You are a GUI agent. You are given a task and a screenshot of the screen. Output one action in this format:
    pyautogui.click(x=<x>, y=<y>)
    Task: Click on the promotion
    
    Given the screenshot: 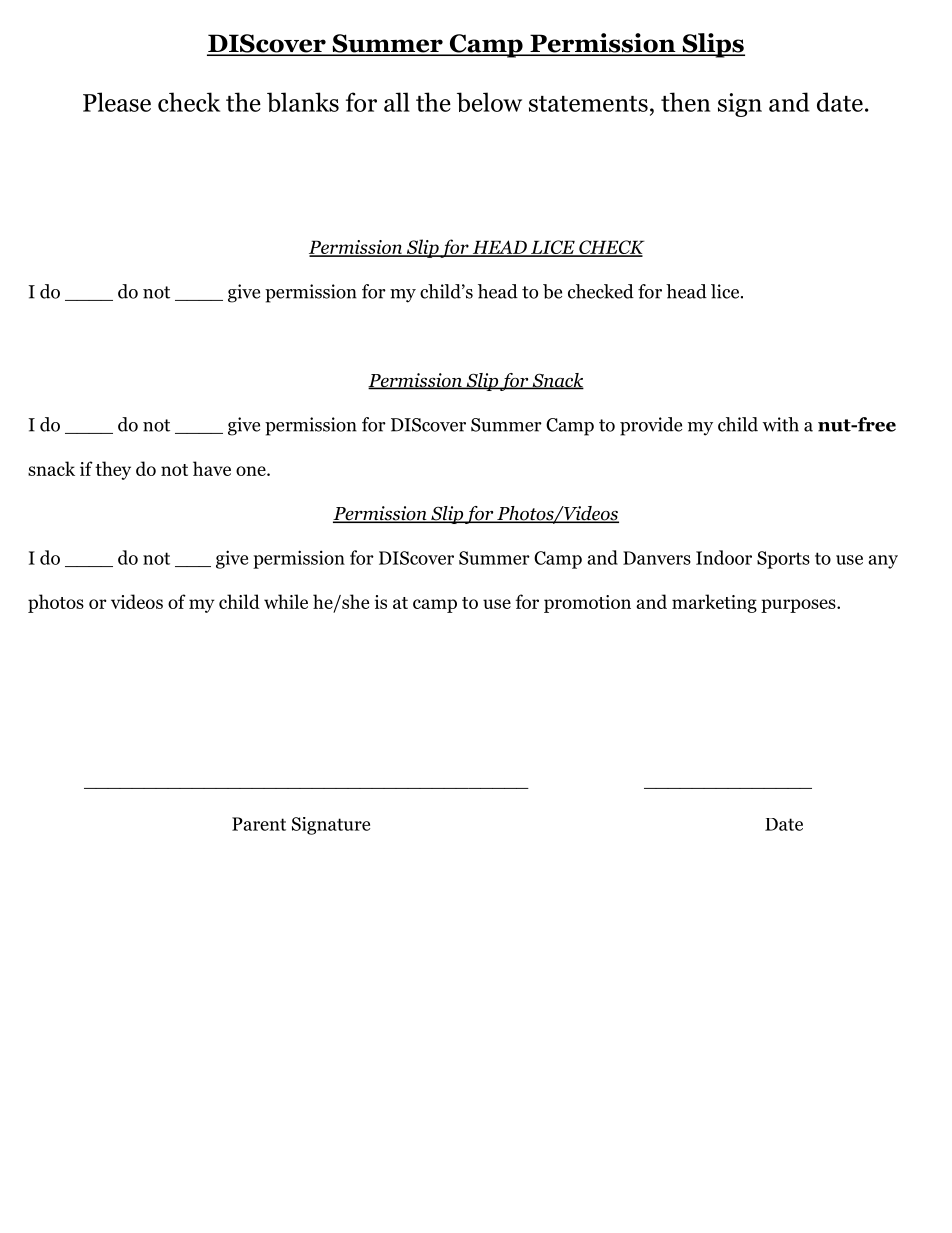 What is the action you would take?
    pyautogui.click(x=587, y=604)
